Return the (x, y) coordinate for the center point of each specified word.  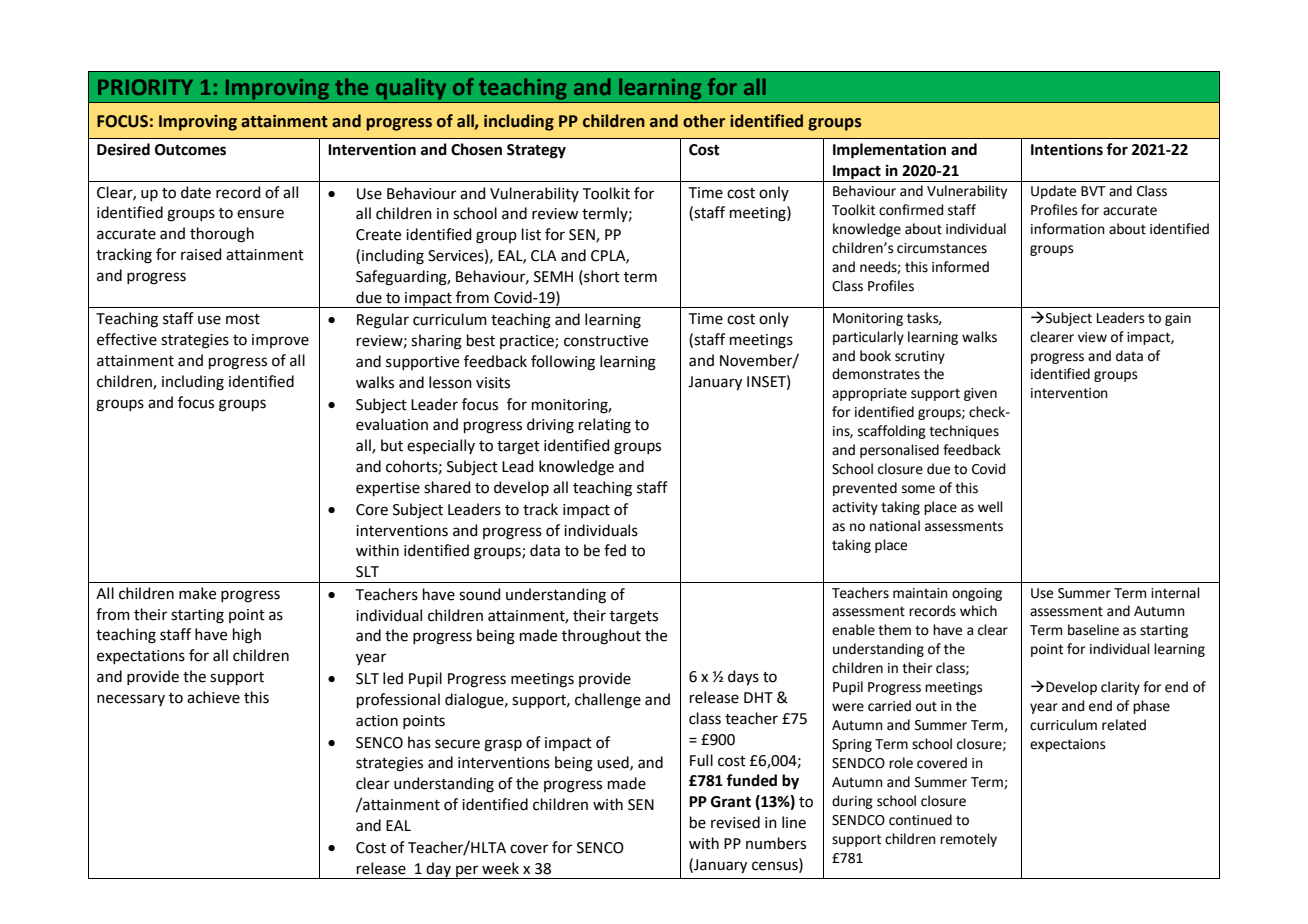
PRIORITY (145, 87)
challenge (608, 701)
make (197, 593)
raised (201, 254)
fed (615, 550)
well (990, 507)
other (704, 121)
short (601, 276)
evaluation (392, 424)
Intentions (1067, 149)
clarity (1120, 688)
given (980, 394)
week (500, 868)
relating (605, 426)
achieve (213, 697)
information (1068, 229)
